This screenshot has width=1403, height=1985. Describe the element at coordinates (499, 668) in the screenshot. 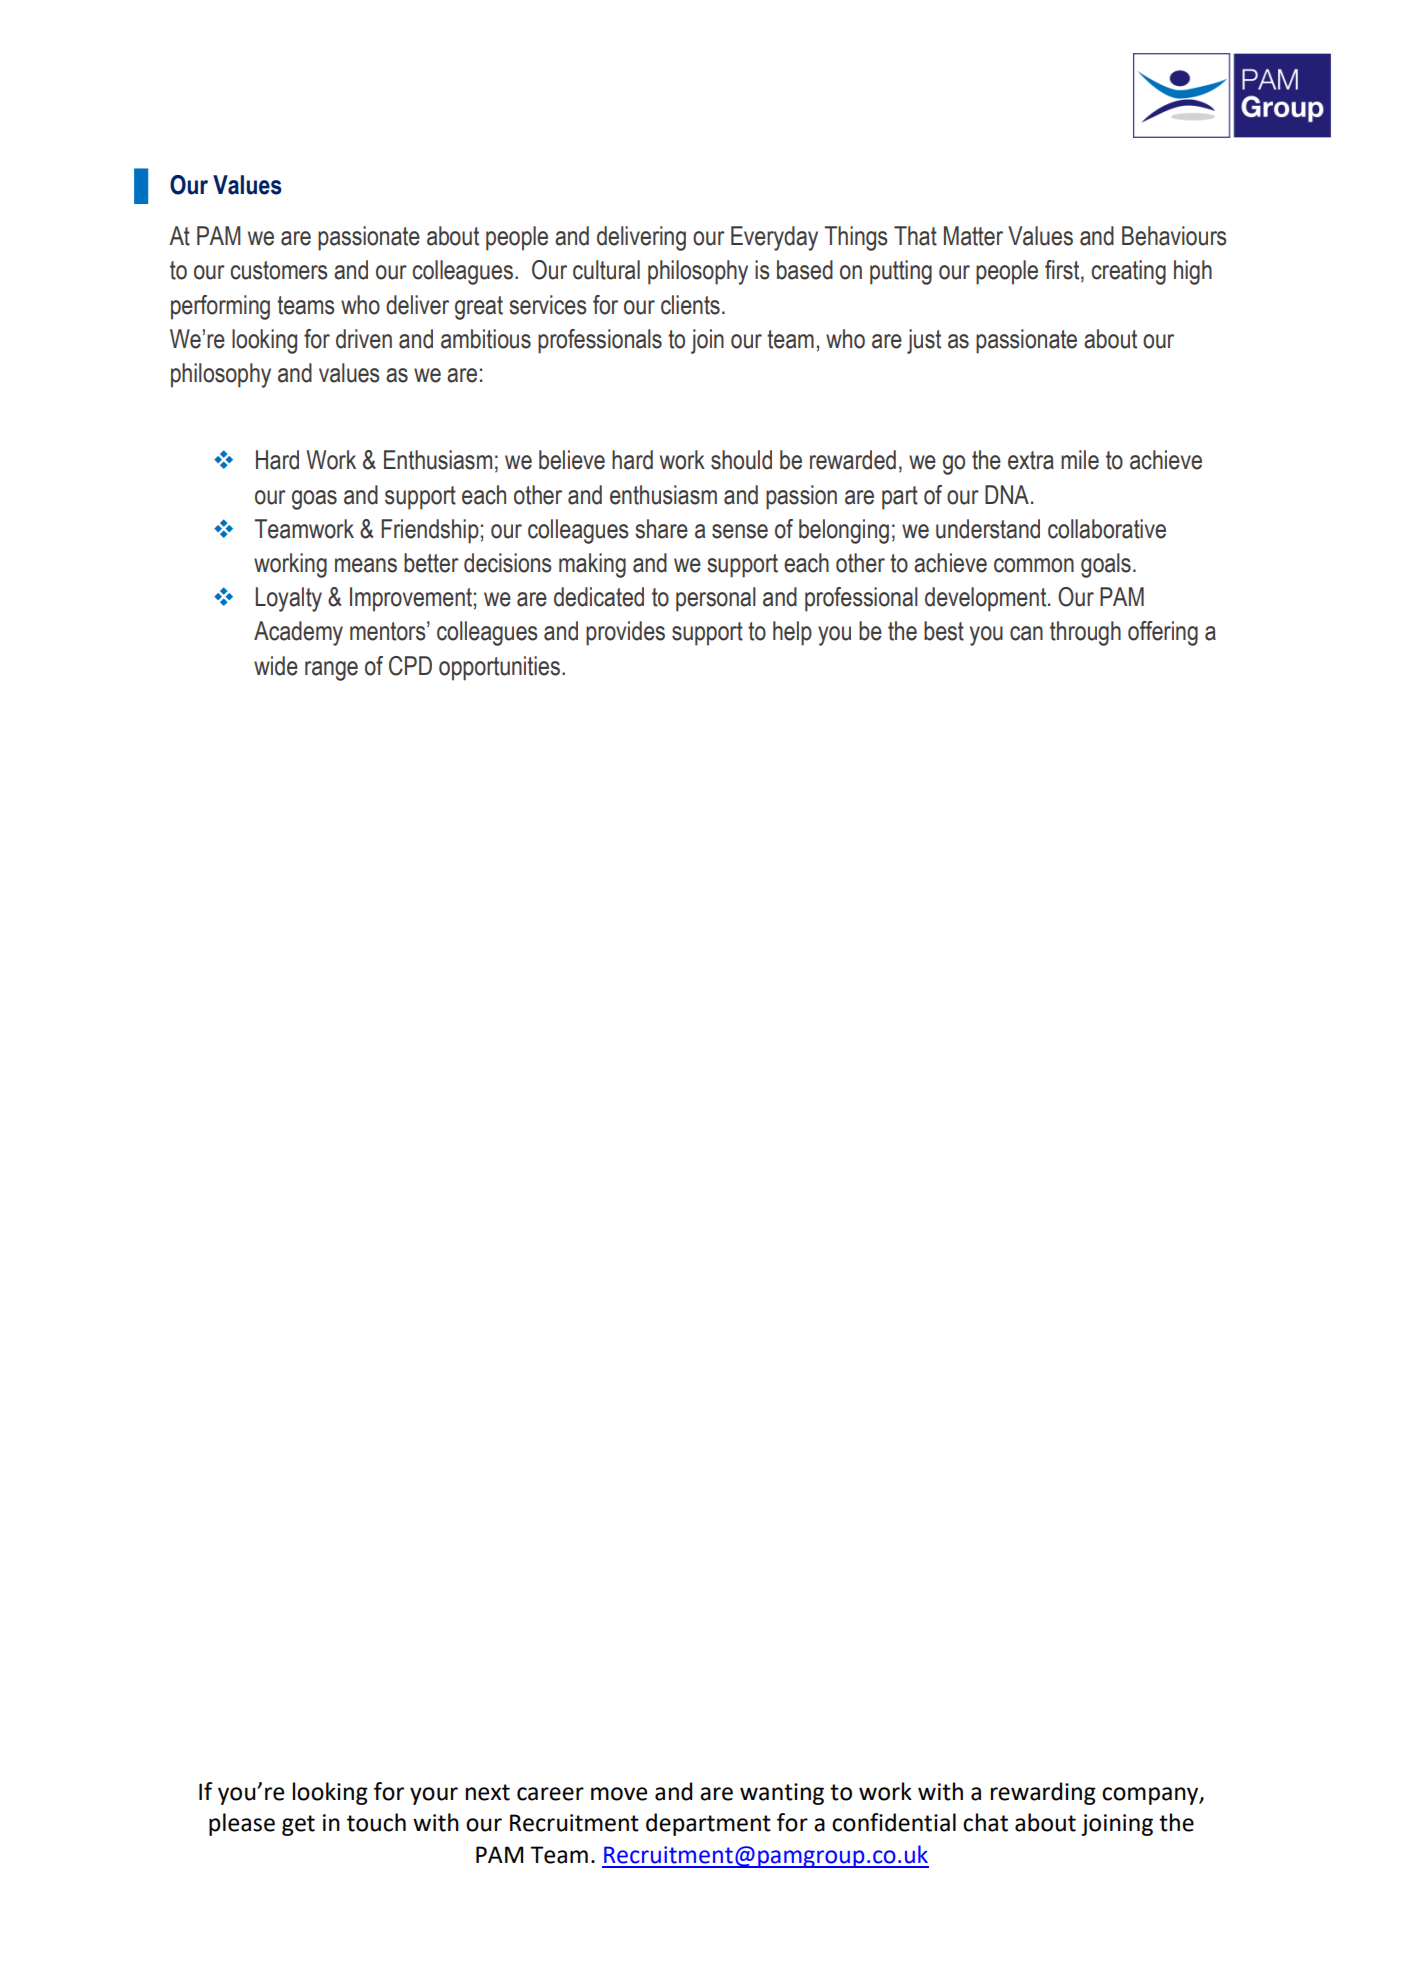

I see `opportunities` at that location.
